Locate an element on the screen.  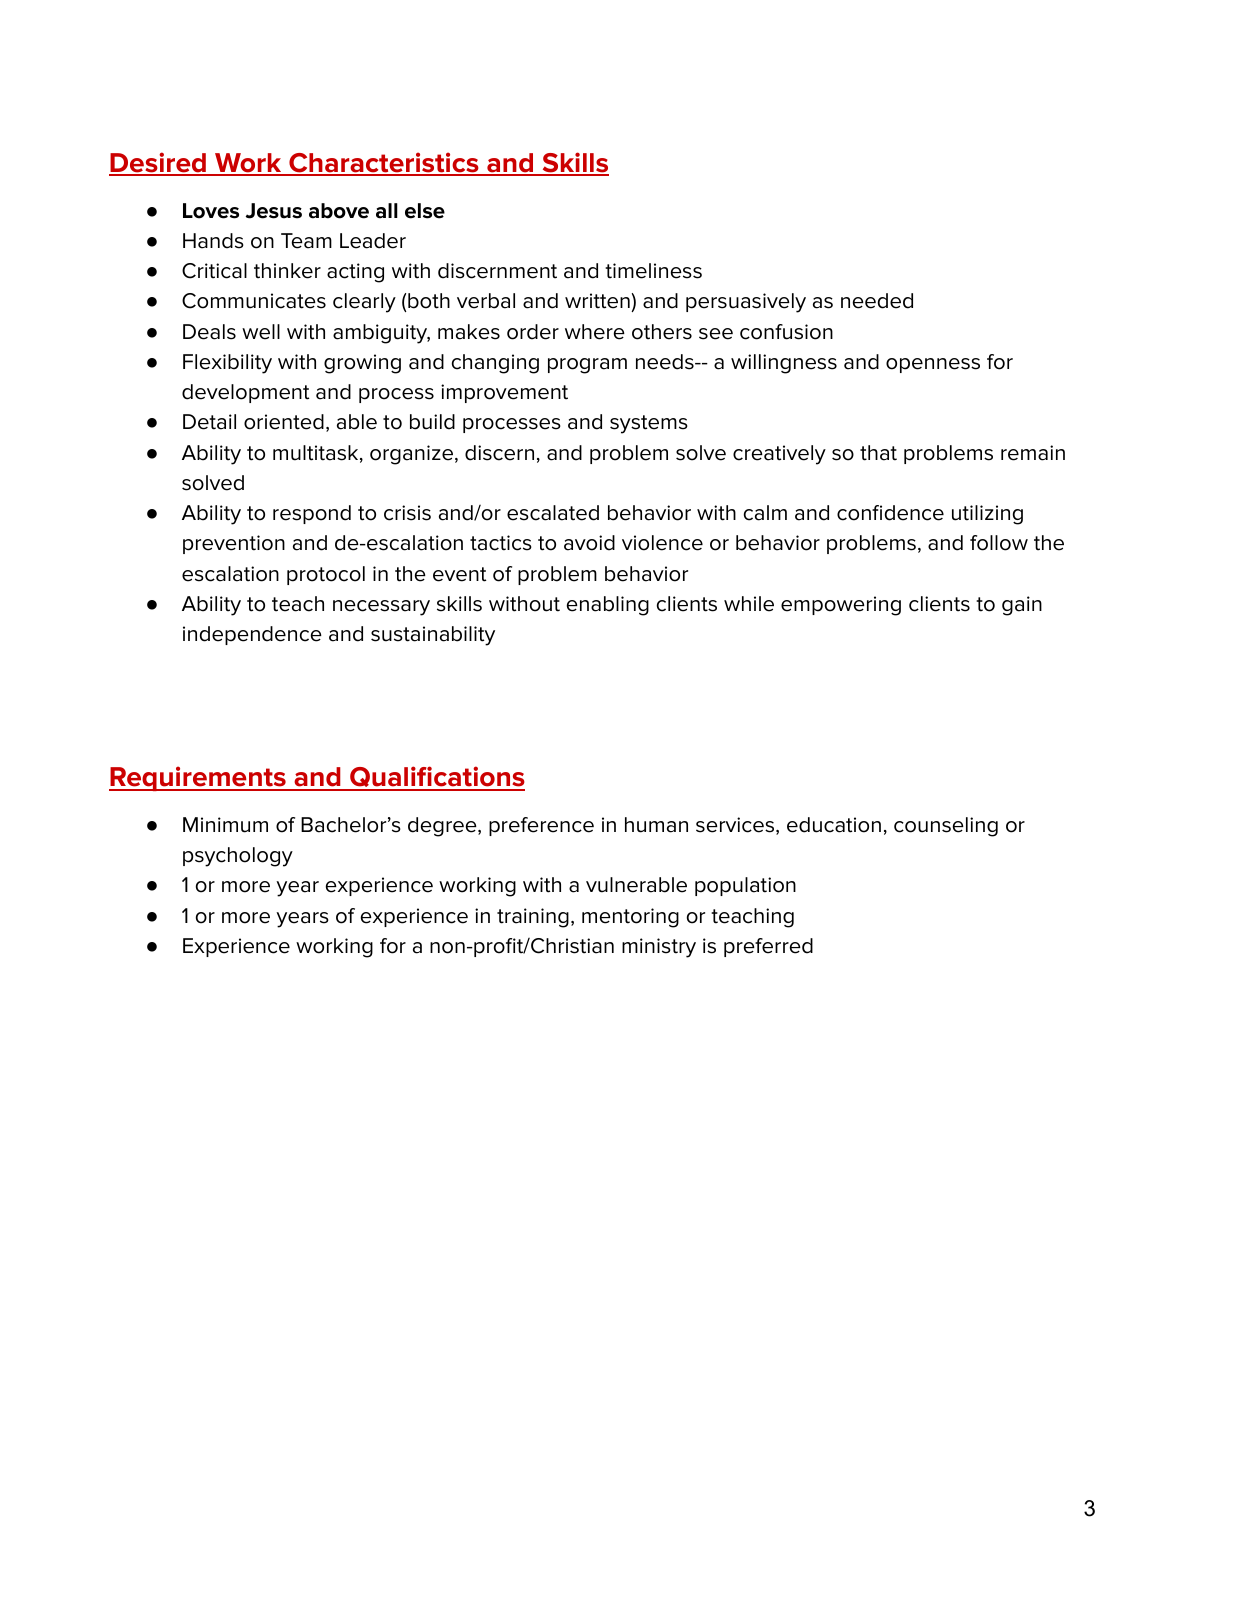
else is located at coordinates (425, 211).
